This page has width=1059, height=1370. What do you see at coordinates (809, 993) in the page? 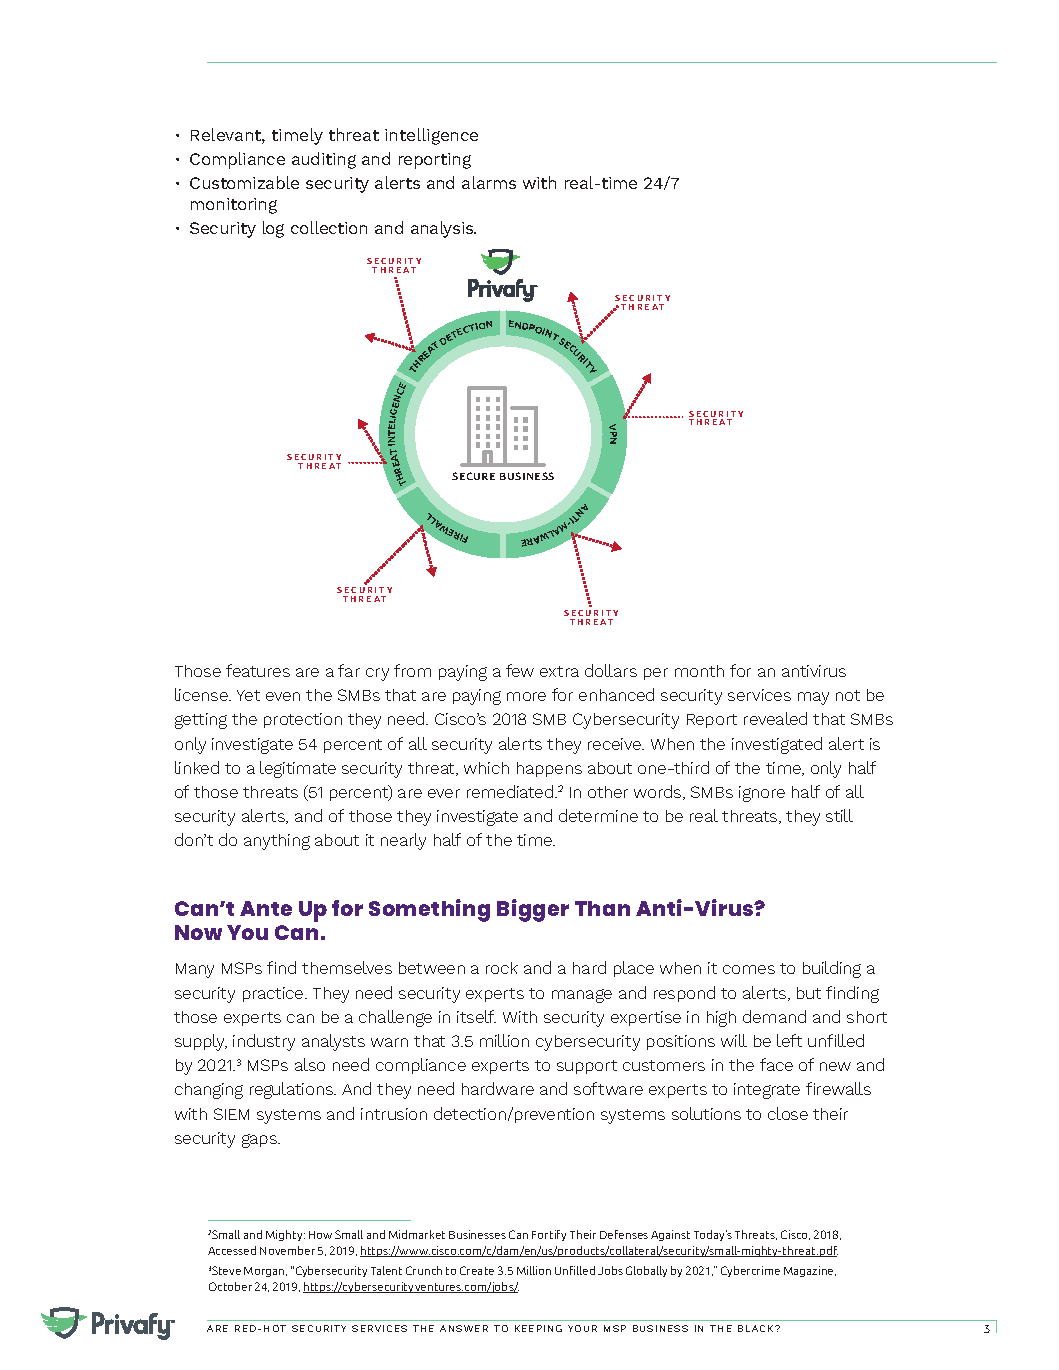
I see `but` at bounding box center [809, 993].
